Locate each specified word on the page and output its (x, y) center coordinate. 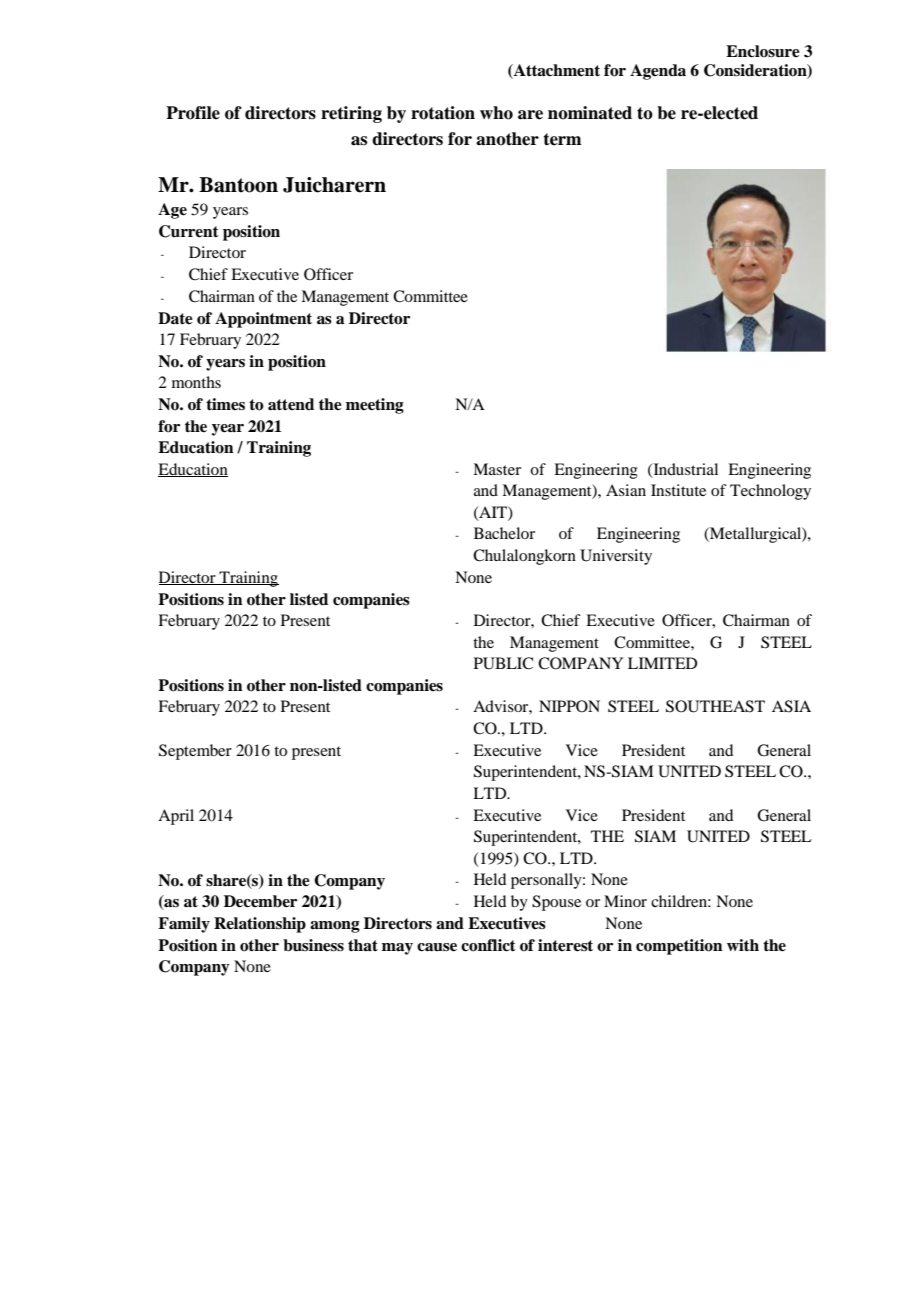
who (496, 113)
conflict (488, 945)
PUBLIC (503, 663)
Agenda (658, 72)
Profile (193, 113)
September (195, 752)
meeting (375, 406)
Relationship (260, 925)
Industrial (684, 470)
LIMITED (662, 663)
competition (679, 947)
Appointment (263, 320)
